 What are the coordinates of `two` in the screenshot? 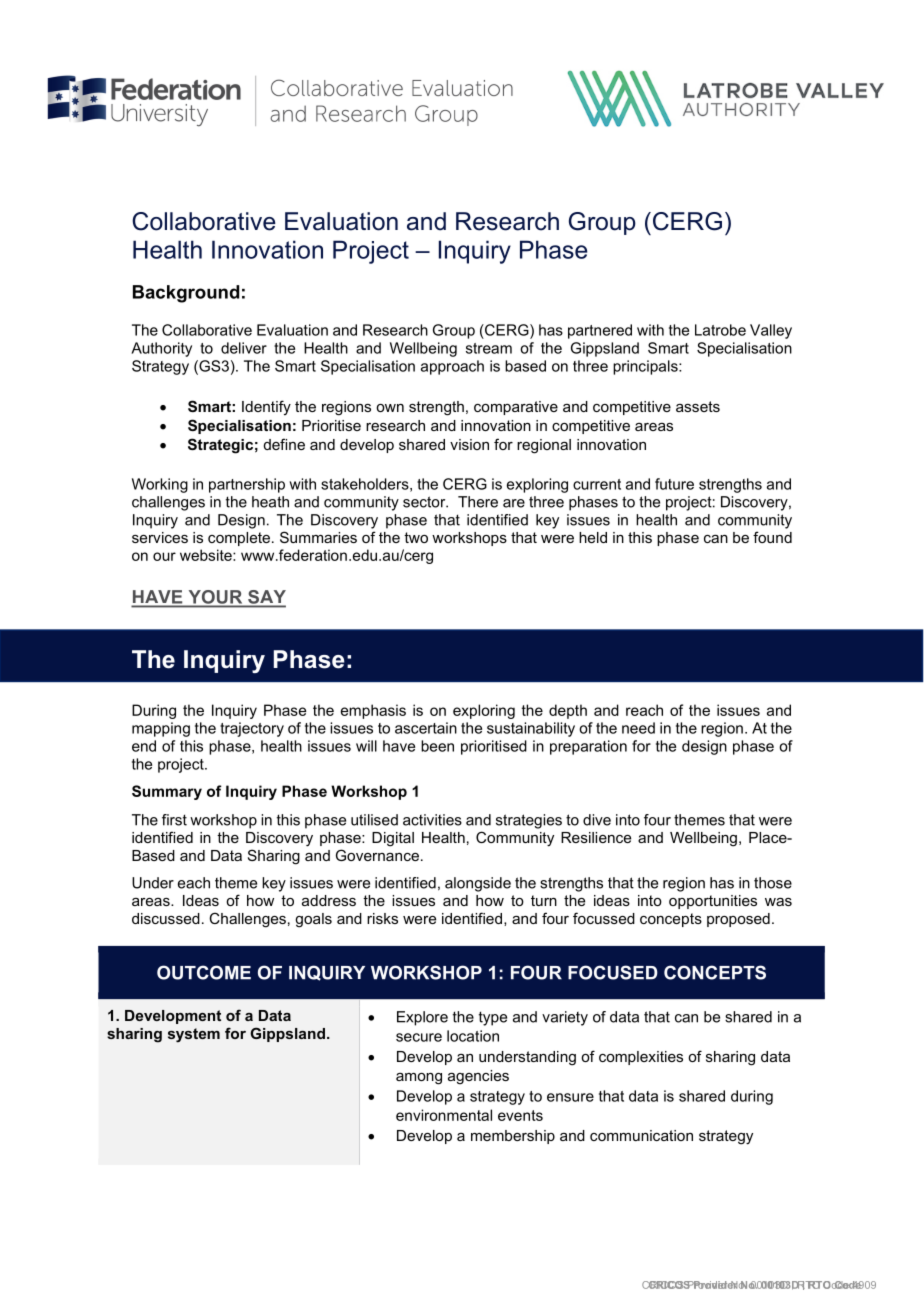 It's located at (416, 537).
